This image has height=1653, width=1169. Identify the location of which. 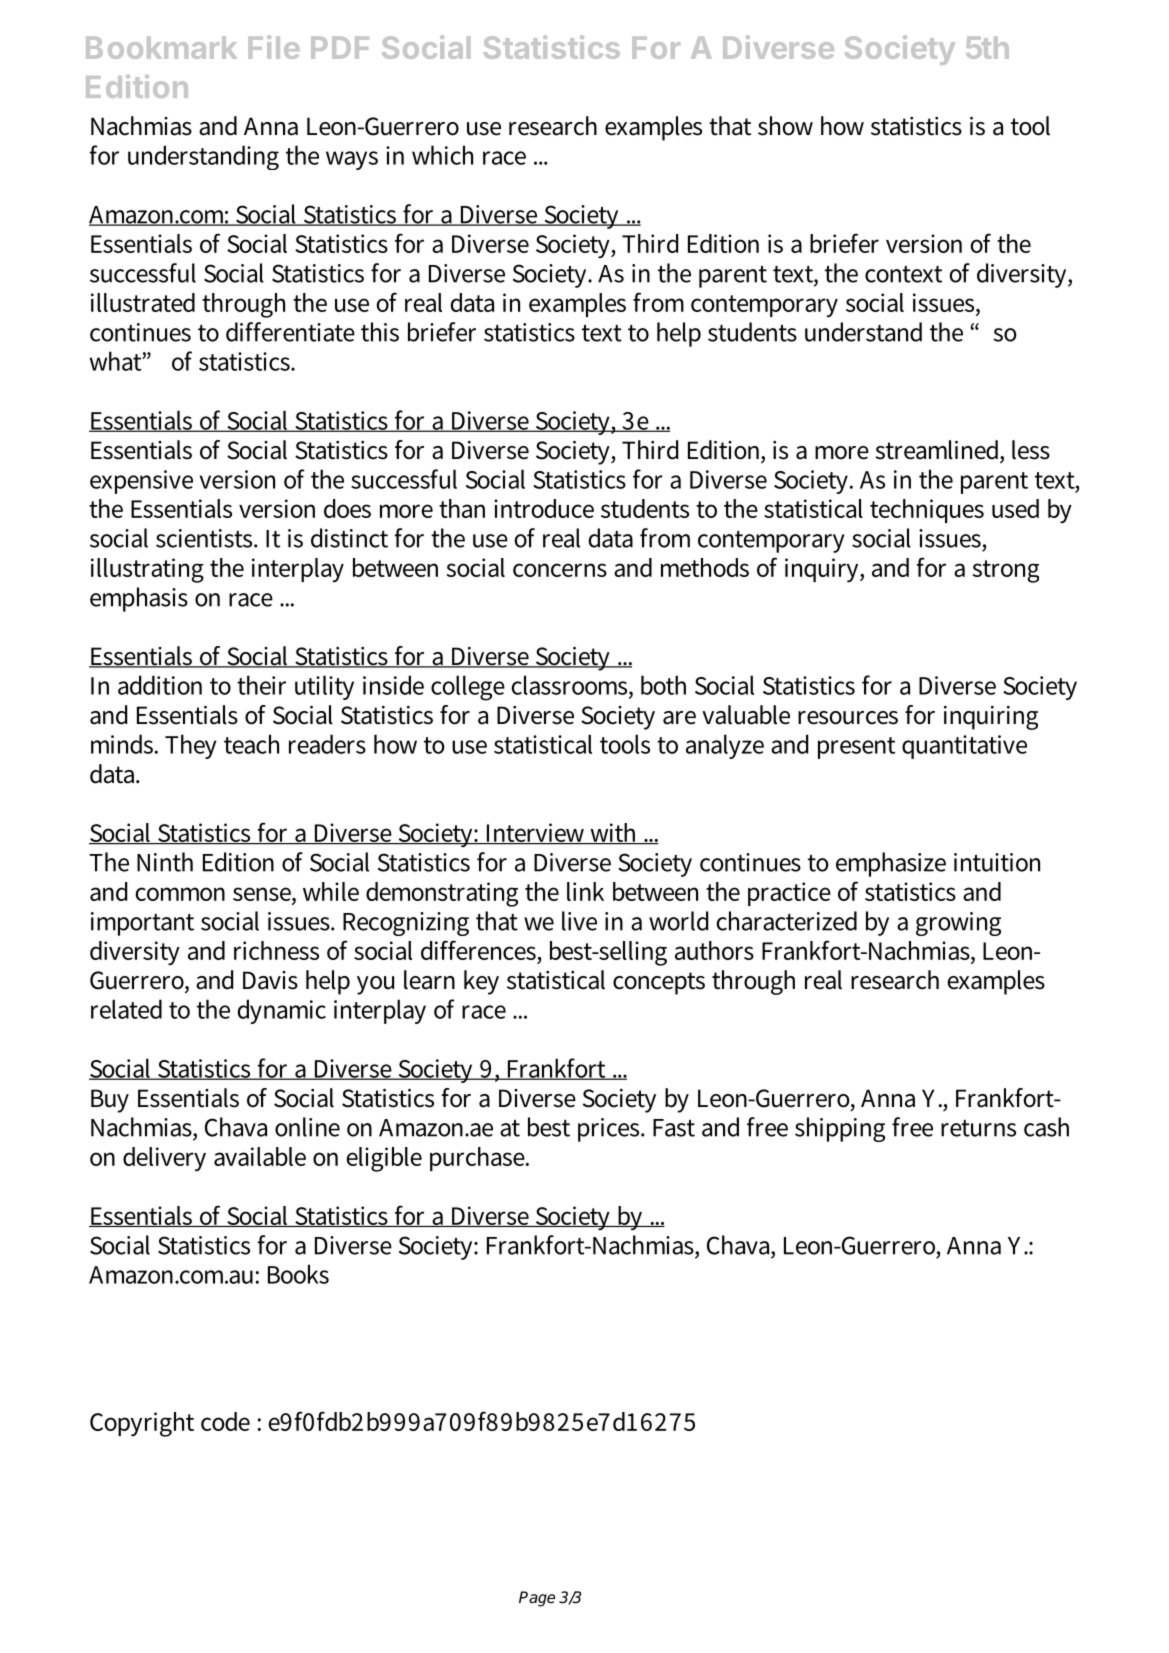
(442, 155).
